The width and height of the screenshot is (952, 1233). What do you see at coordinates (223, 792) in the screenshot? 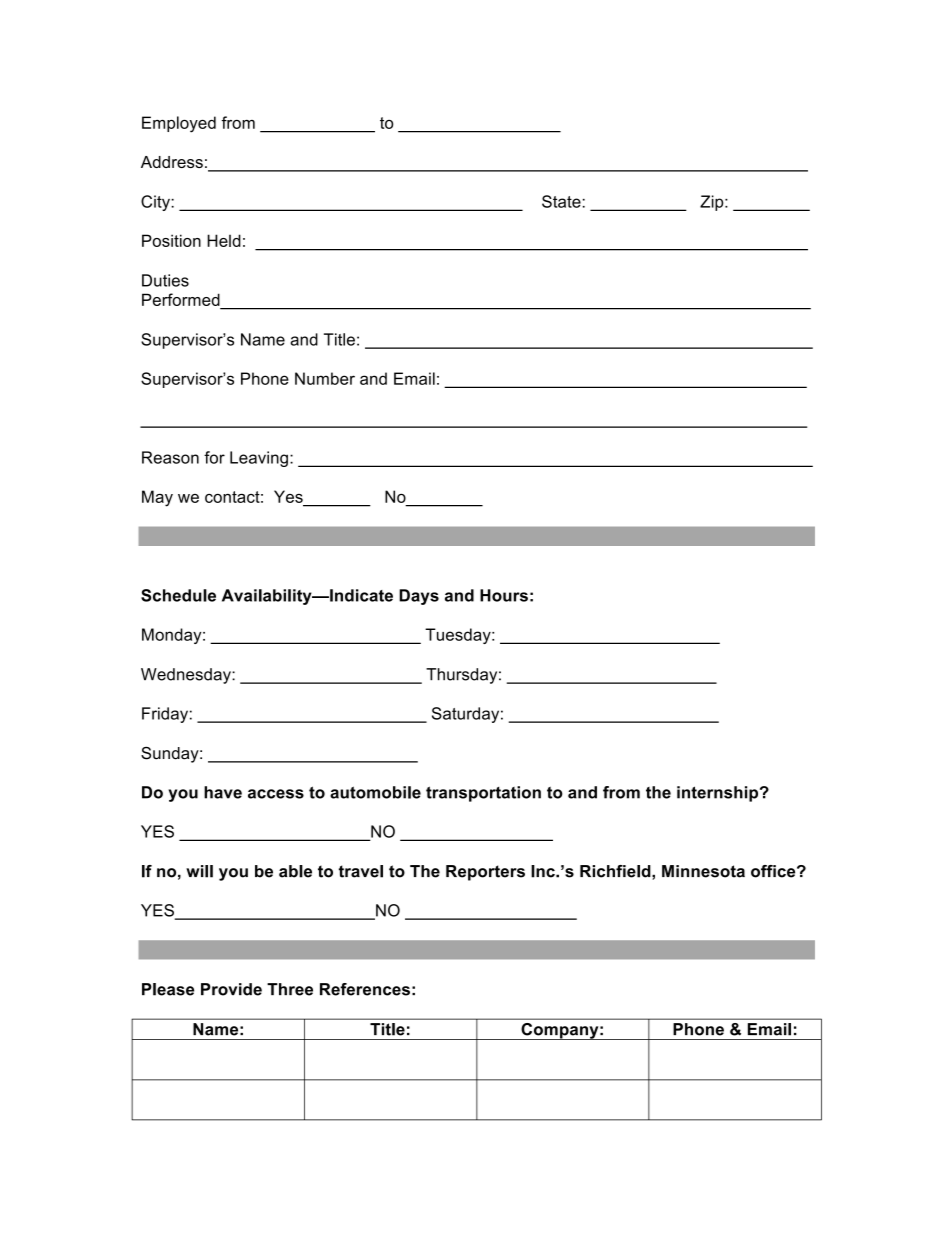
I see `have` at bounding box center [223, 792].
